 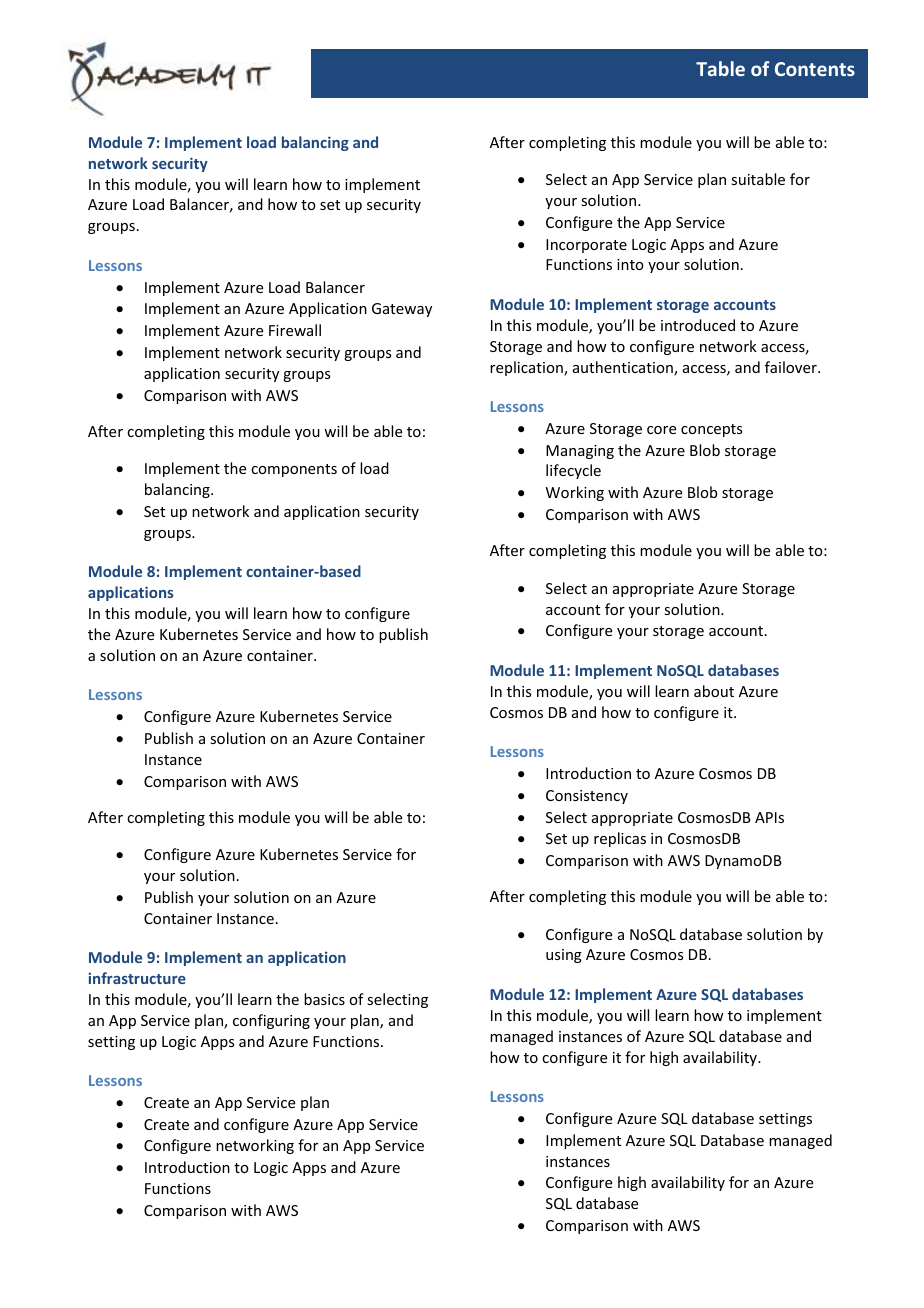 I want to click on basics, so click(x=324, y=999).
